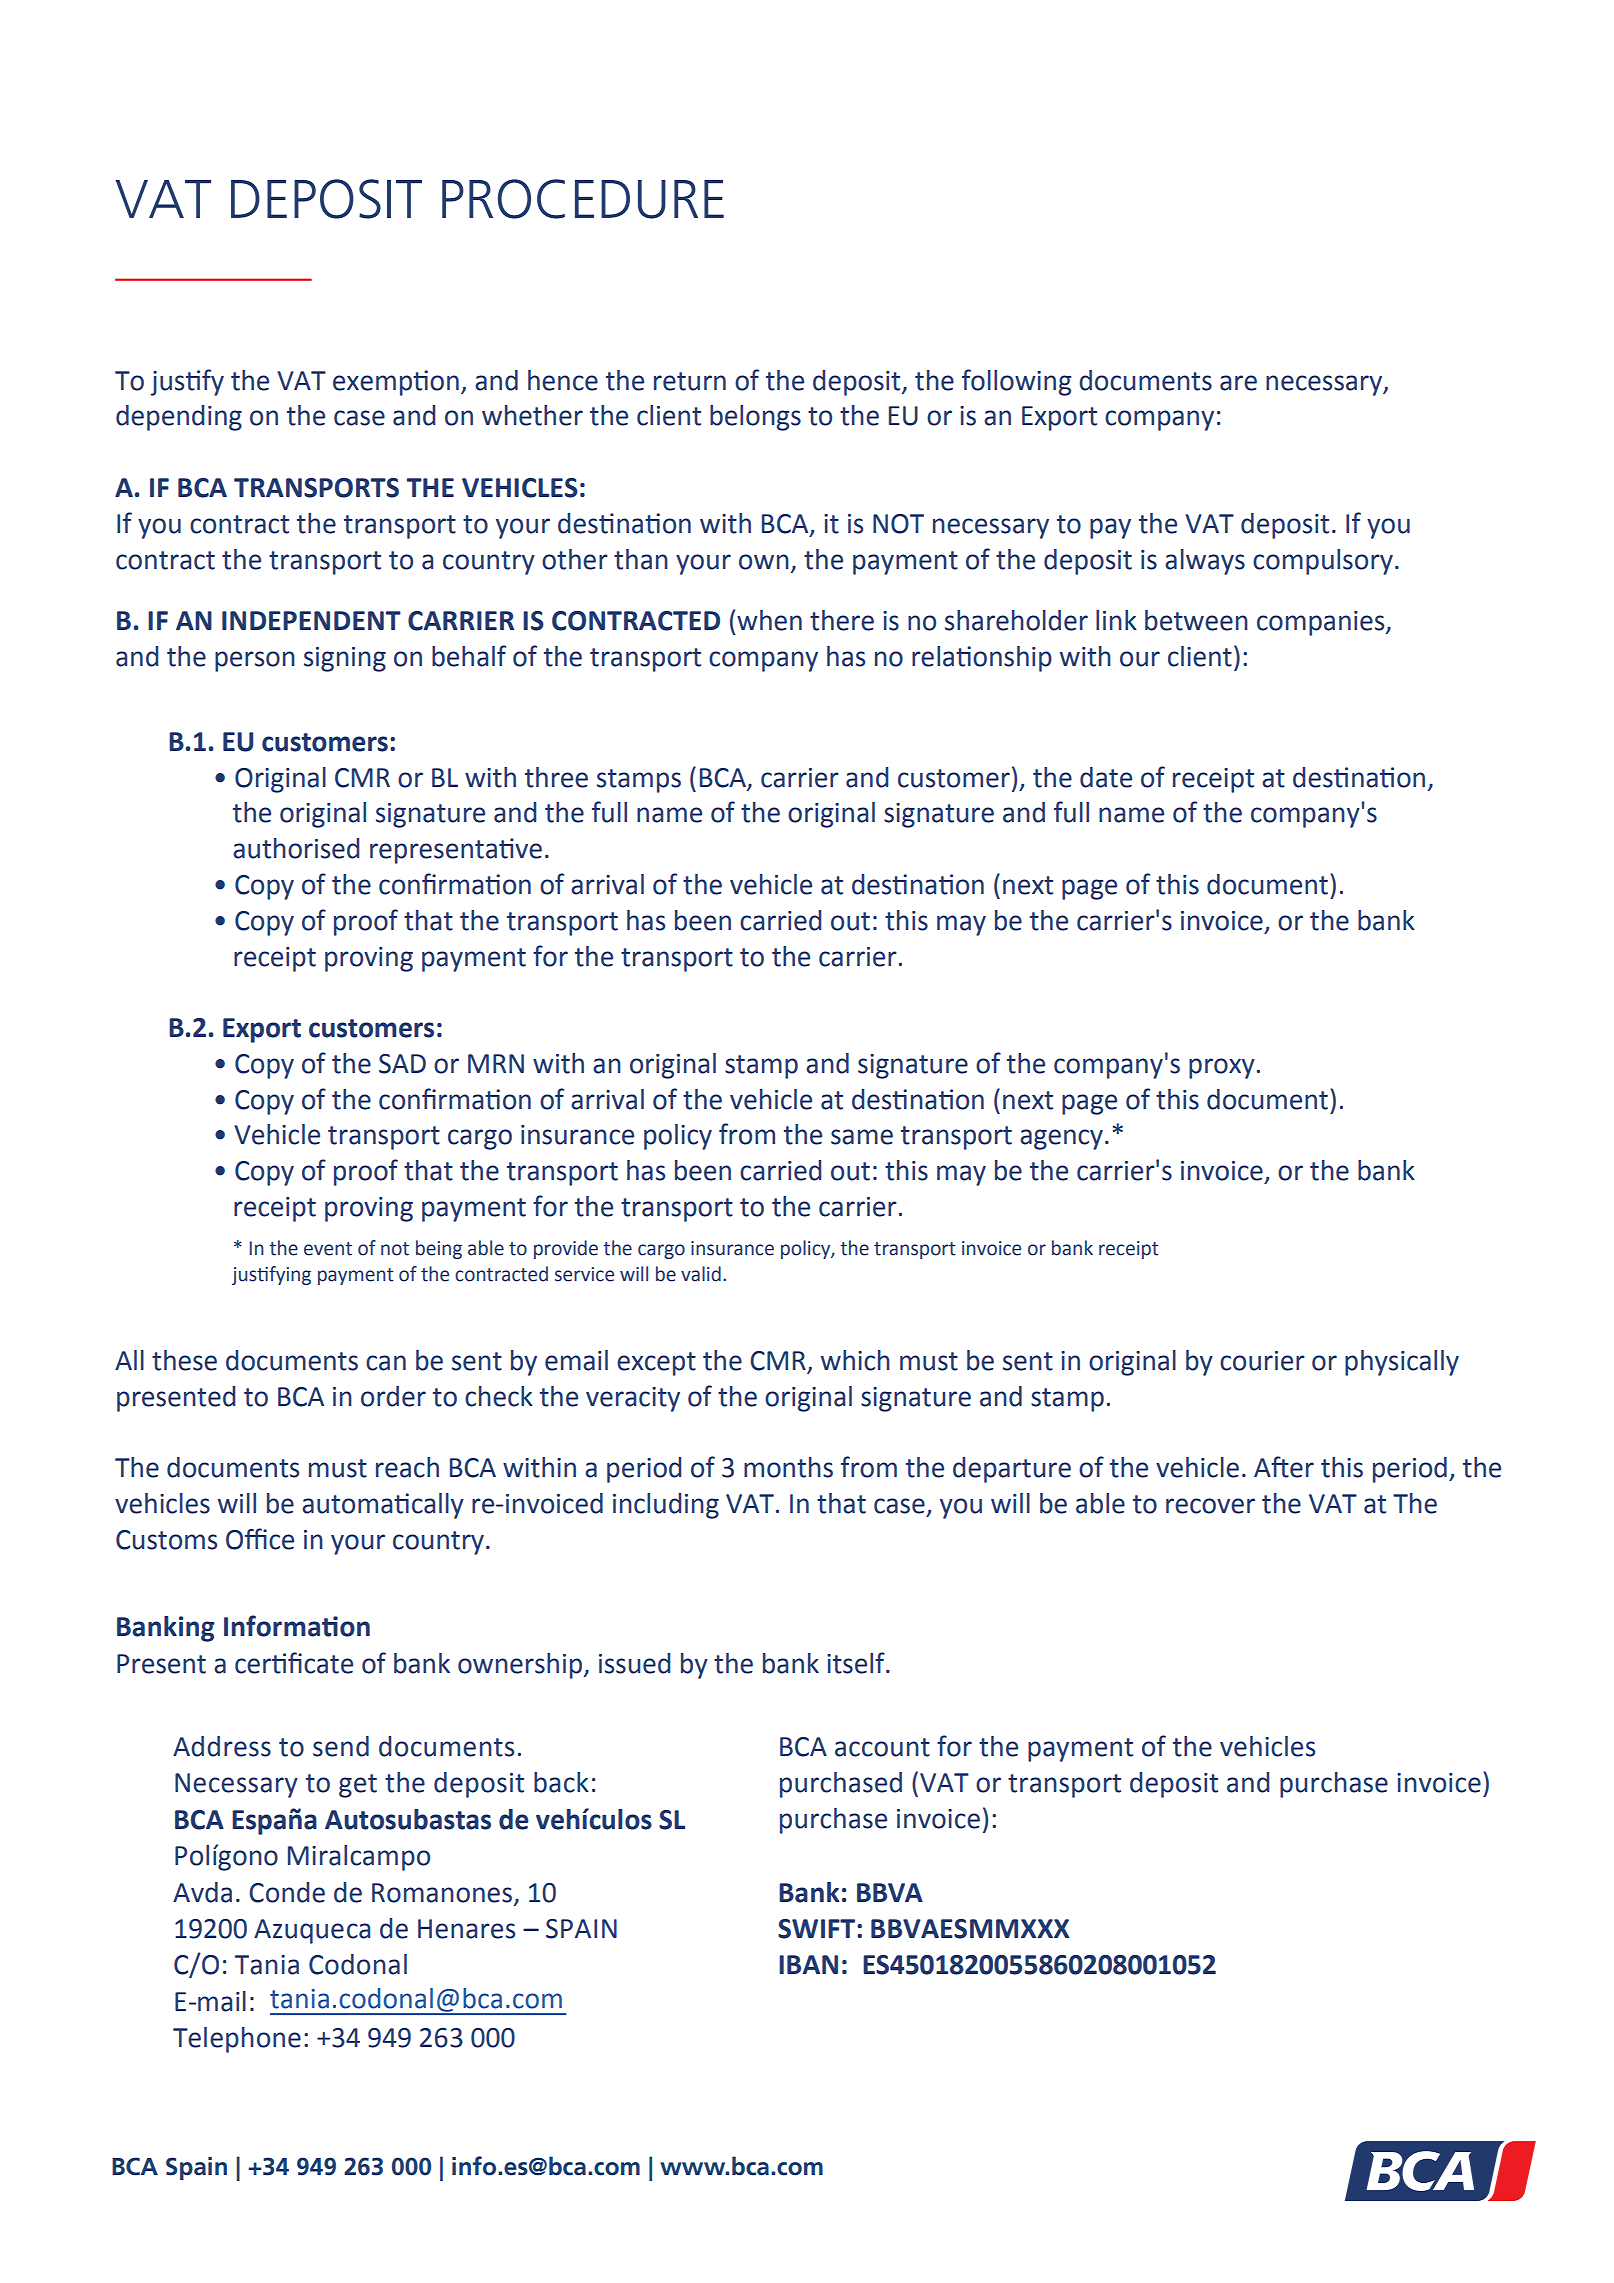 This page has width=1614, height=2283. I want to click on exemption, so click(396, 383).
